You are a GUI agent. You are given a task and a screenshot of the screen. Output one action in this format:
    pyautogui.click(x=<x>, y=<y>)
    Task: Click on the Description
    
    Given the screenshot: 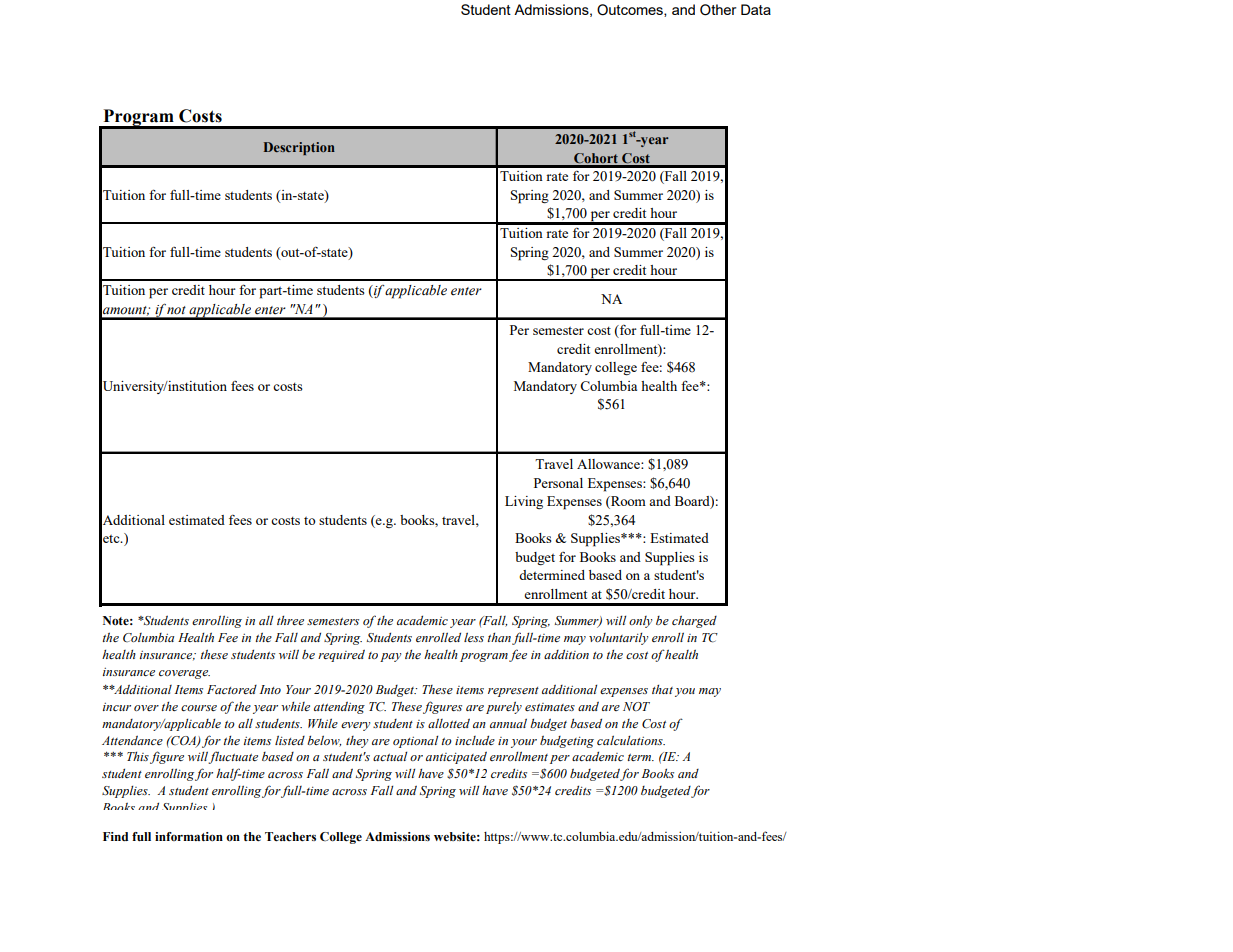 What is the action you would take?
    pyautogui.click(x=299, y=148)
